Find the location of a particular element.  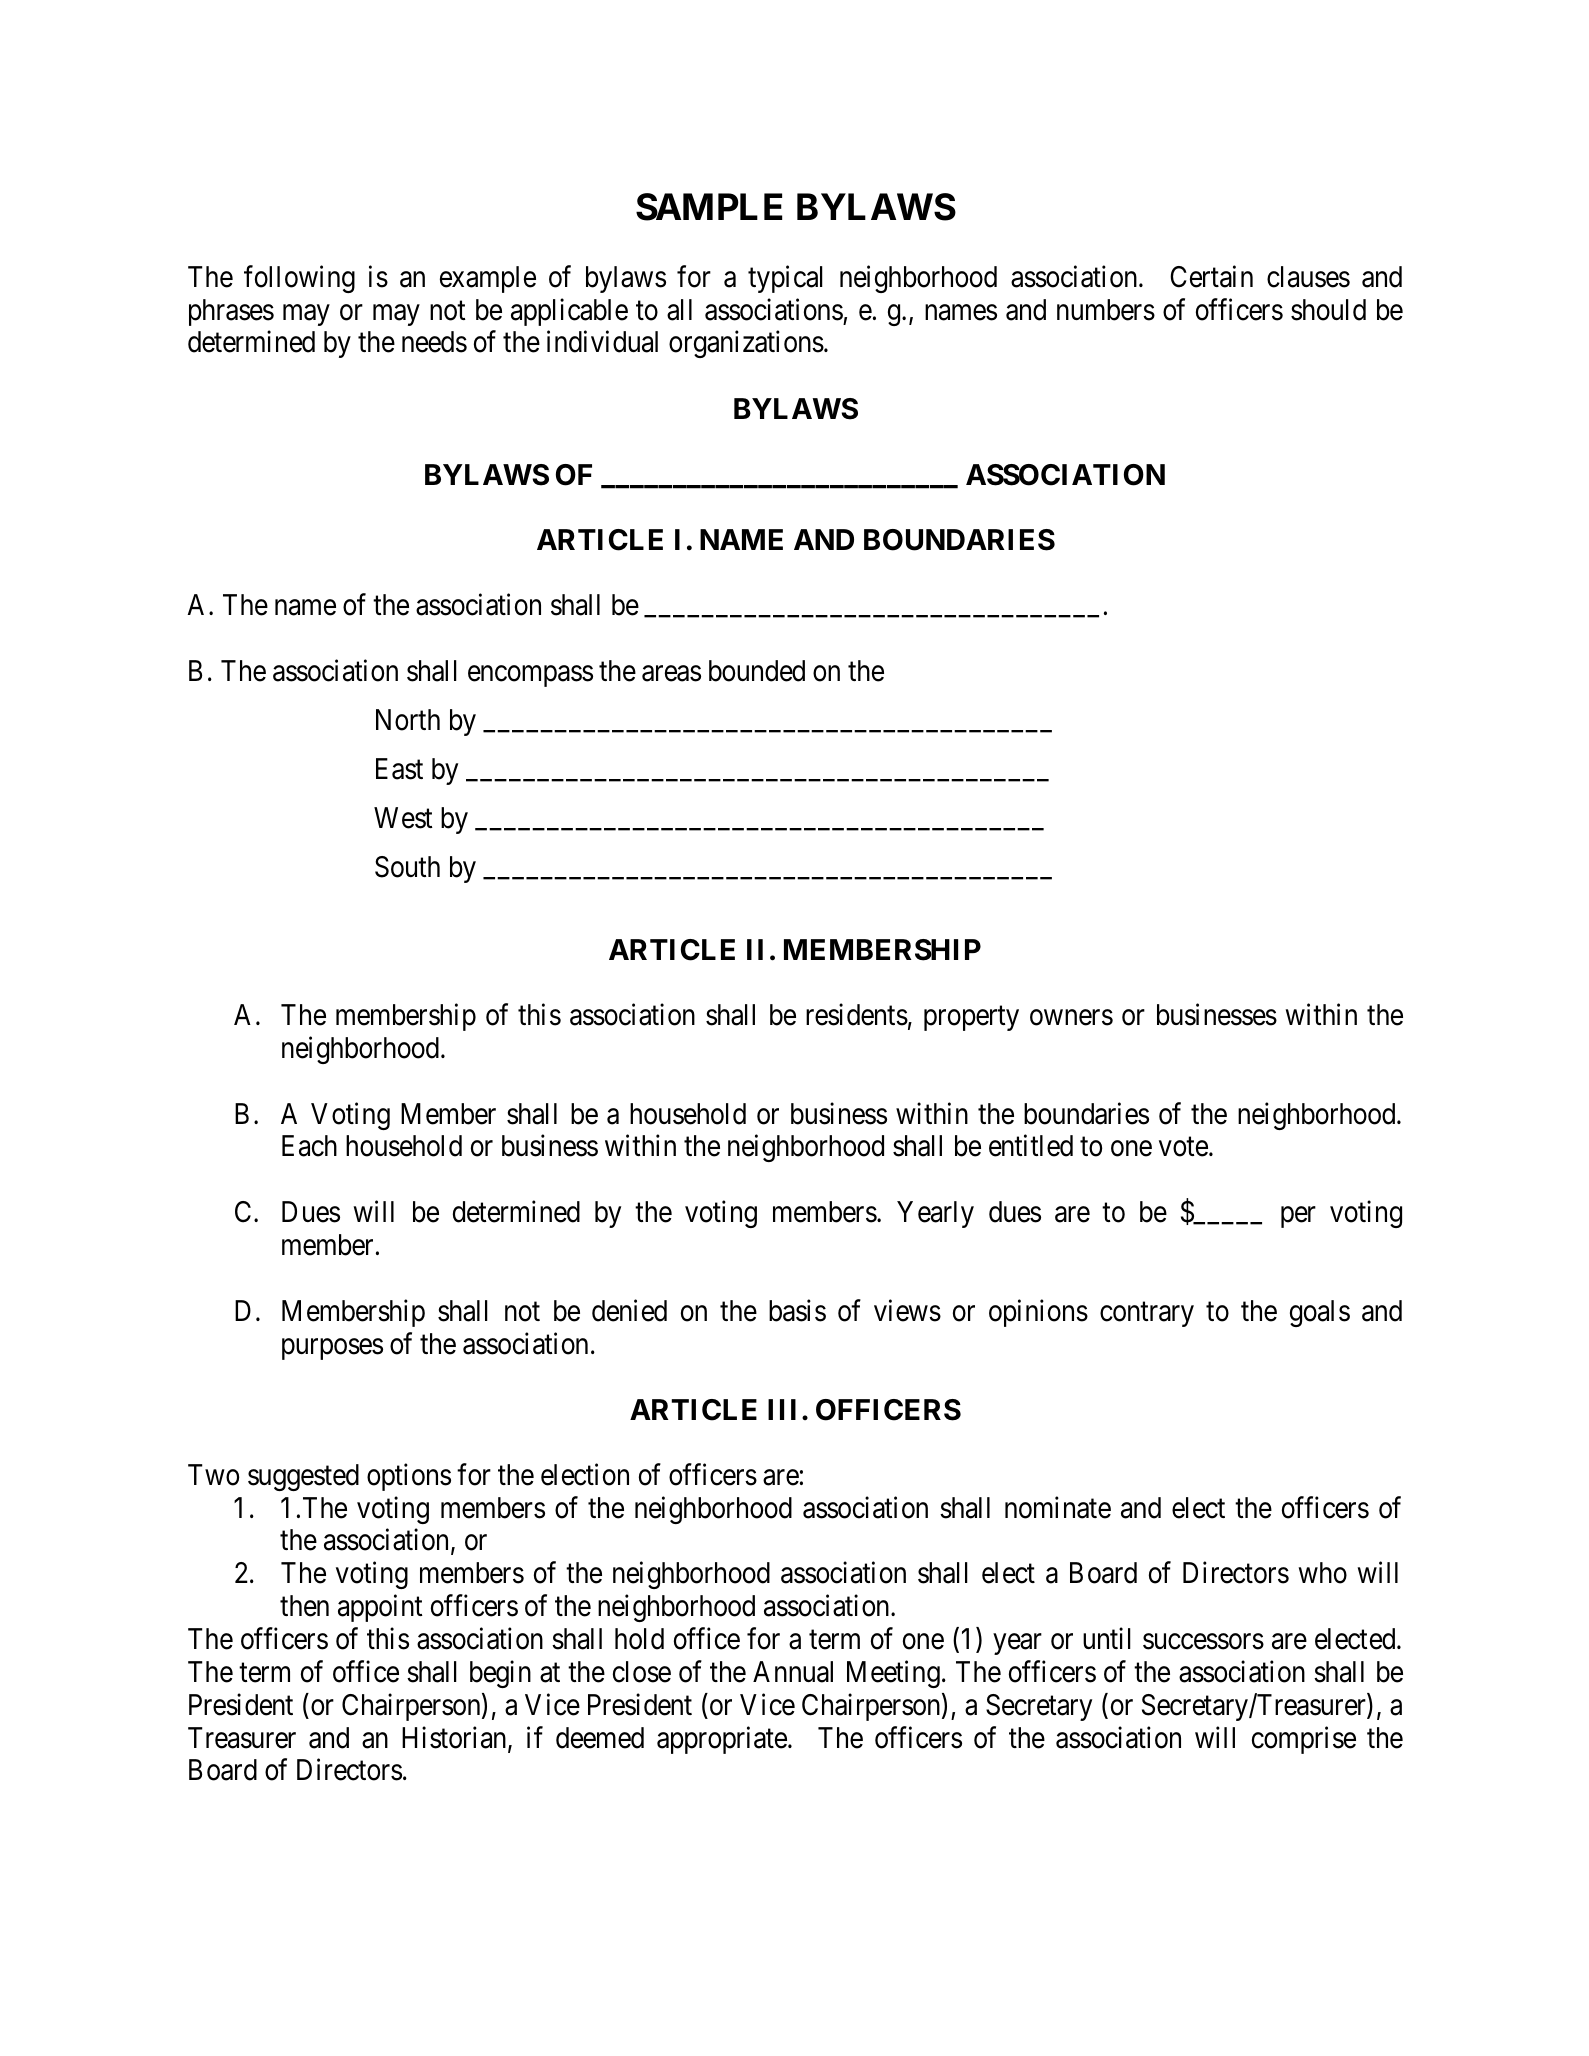

numbers is located at coordinates (1106, 310).
